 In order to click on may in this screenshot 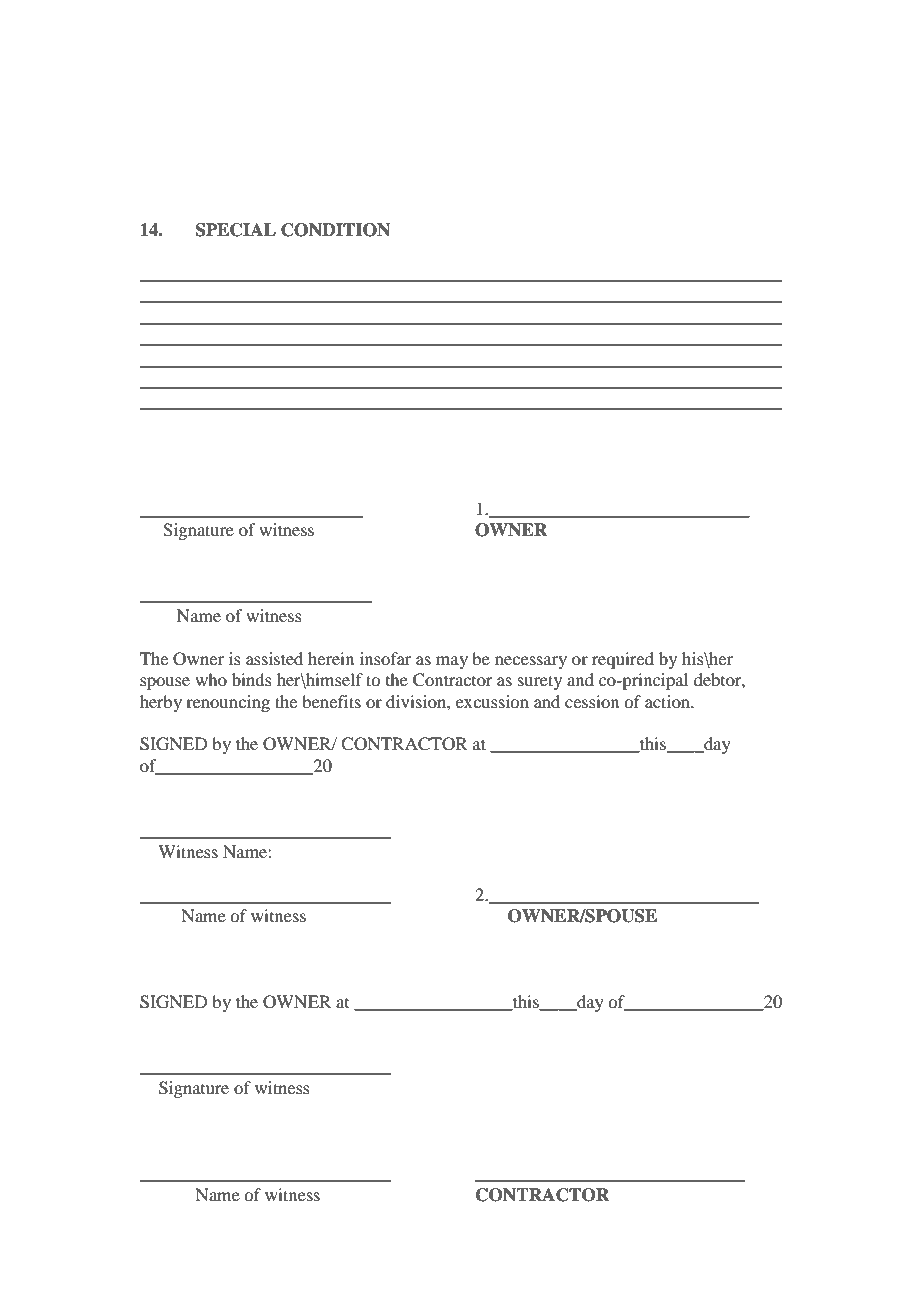, I will do `click(452, 662)`.
